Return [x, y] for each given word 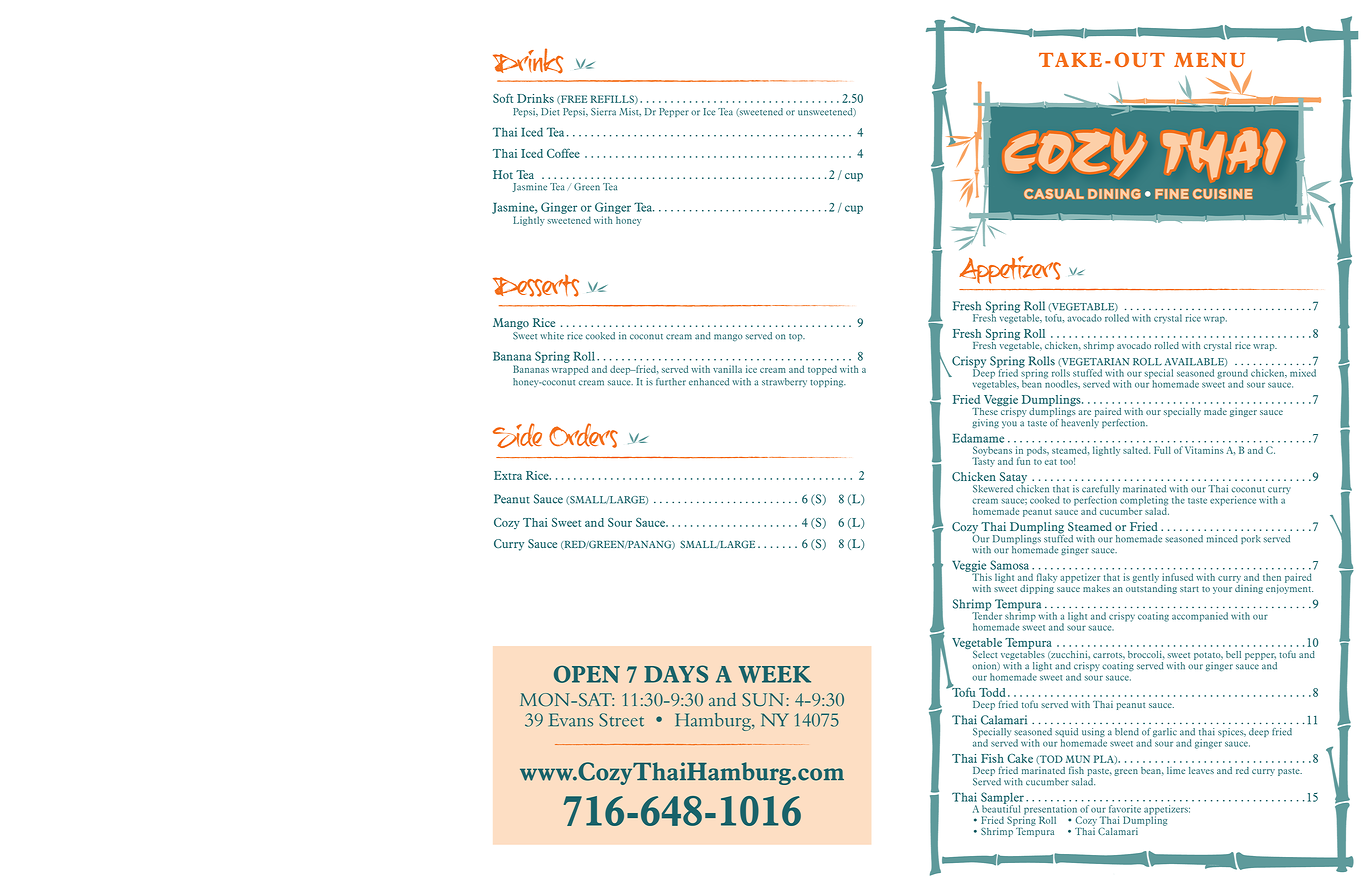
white [552, 336]
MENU [1209, 60]
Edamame [978, 438]
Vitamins [1204, 450]
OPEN [587, 674]
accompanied [1200, 617]
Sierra [603, 112]
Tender [987, 615]
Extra [508, 475]
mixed [1303, 373]
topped [822, 370]
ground [1232, 375]
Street [621, 720]
